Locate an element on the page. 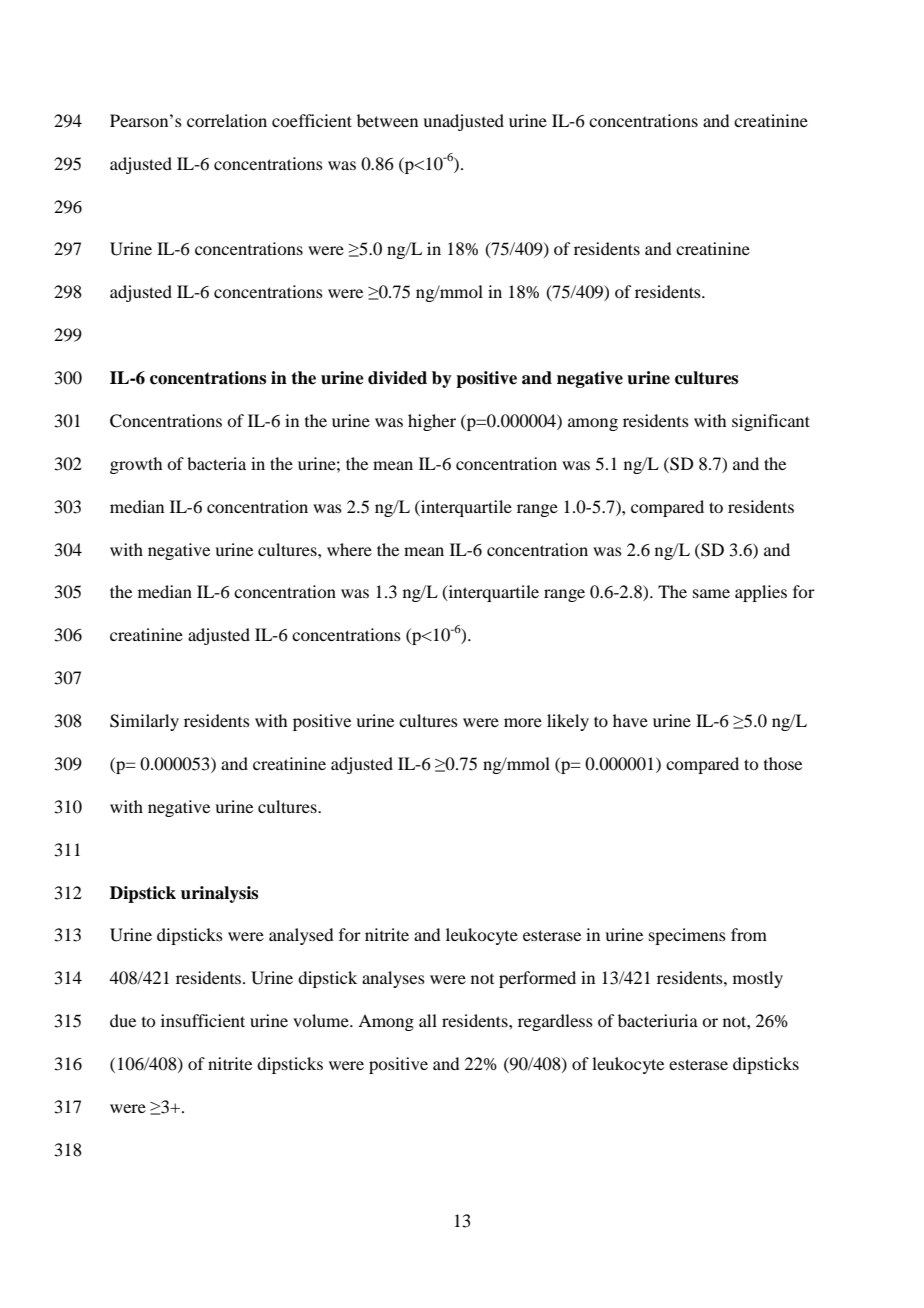 This page has width=924, height=1308. coefficient is located at coordinates (312, 120).
